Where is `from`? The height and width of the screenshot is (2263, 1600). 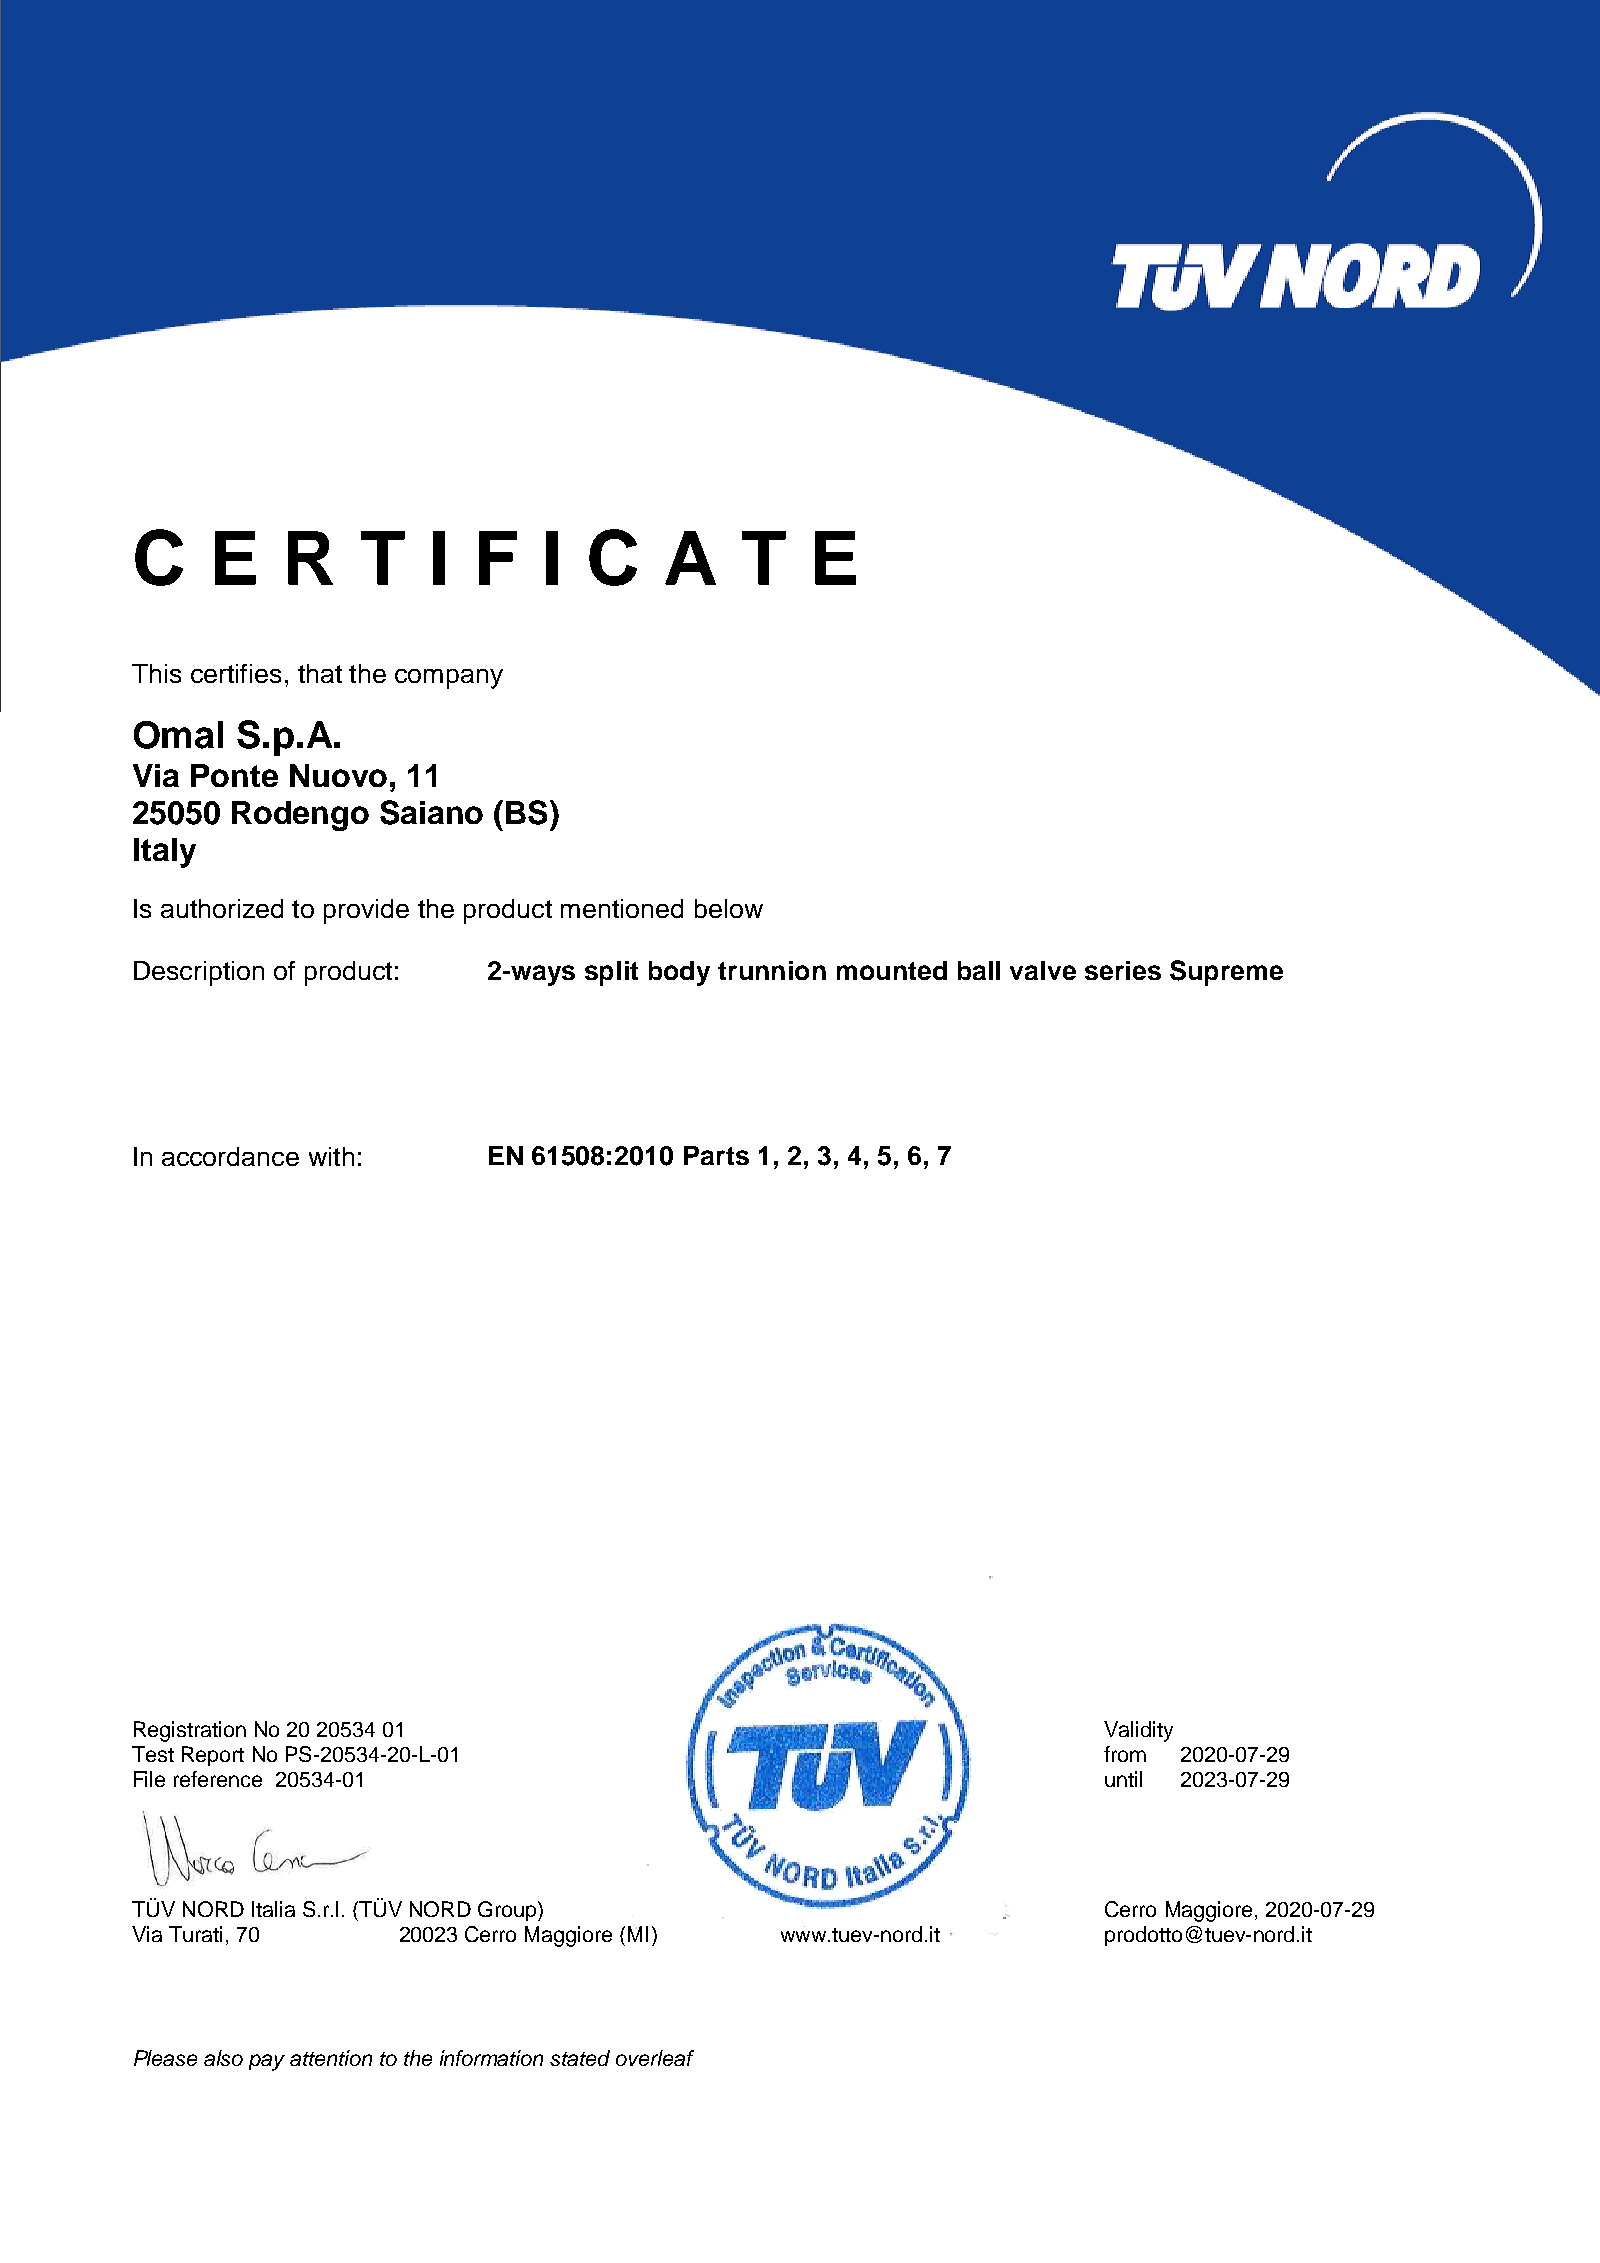
from is located at coordinates (1125, 1754).
